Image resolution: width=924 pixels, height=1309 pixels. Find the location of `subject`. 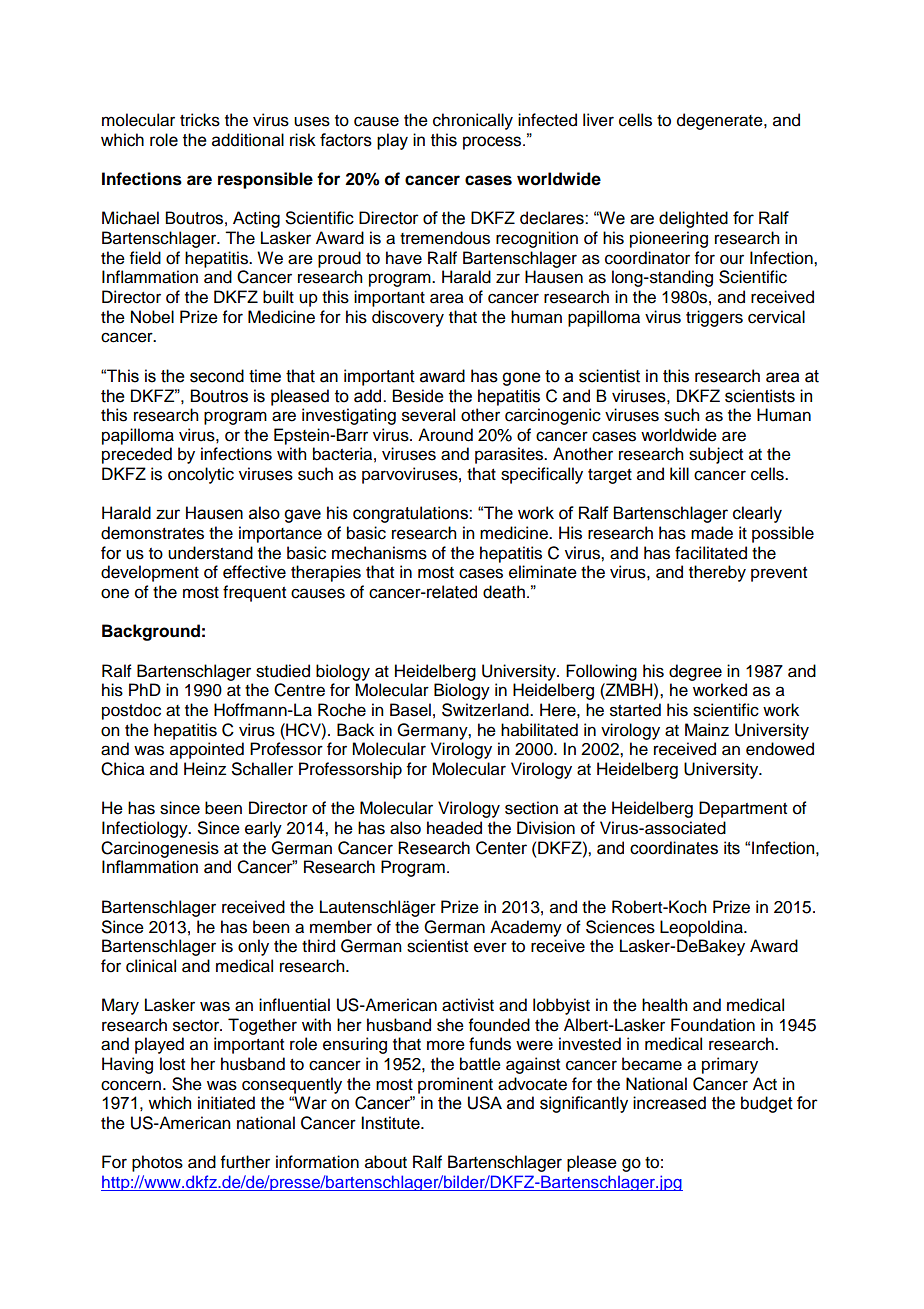

subject is located at coordinates (716, 455).
